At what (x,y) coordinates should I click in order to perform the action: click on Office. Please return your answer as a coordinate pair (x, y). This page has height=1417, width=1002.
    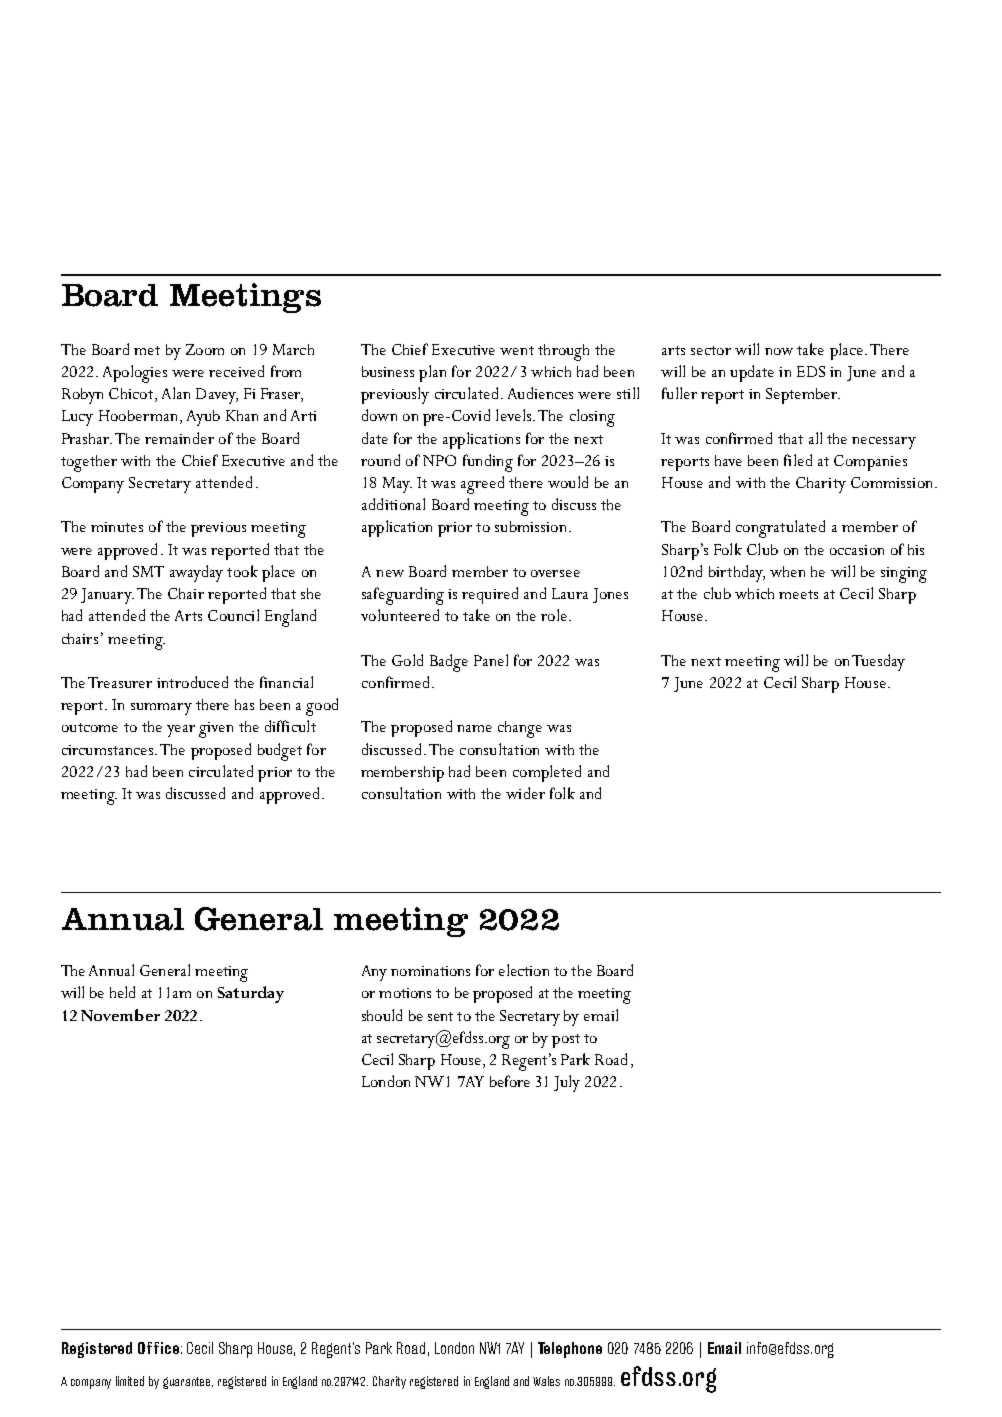
    Looking at the image, I should click on (158, 1348).
